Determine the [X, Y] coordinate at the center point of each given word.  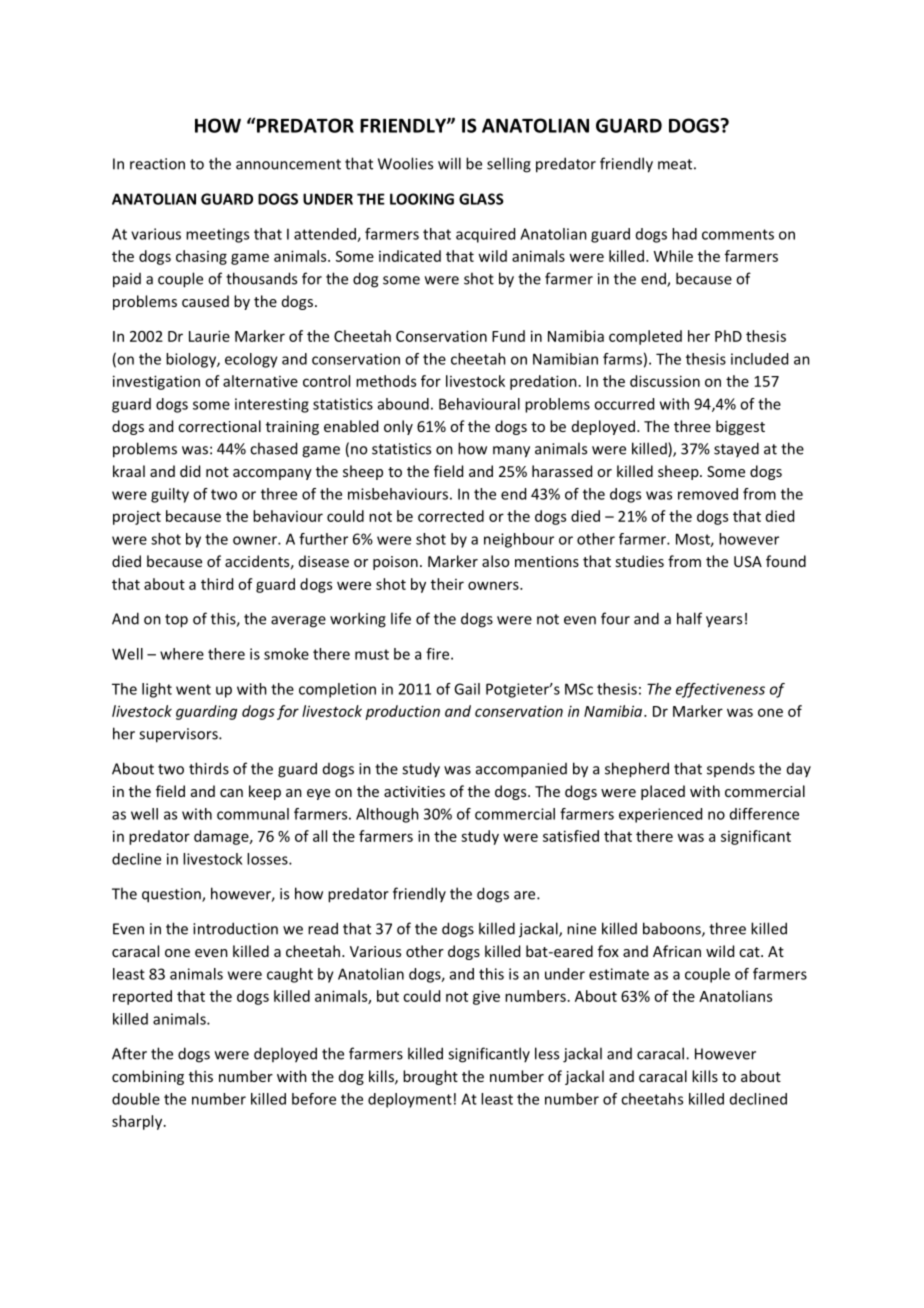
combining [148, 1077]
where [182, 654]
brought [430, 1077]
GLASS [481, 199]
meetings [217, 235]
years [724, 622]
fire [439, 654]
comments [738, 234]
